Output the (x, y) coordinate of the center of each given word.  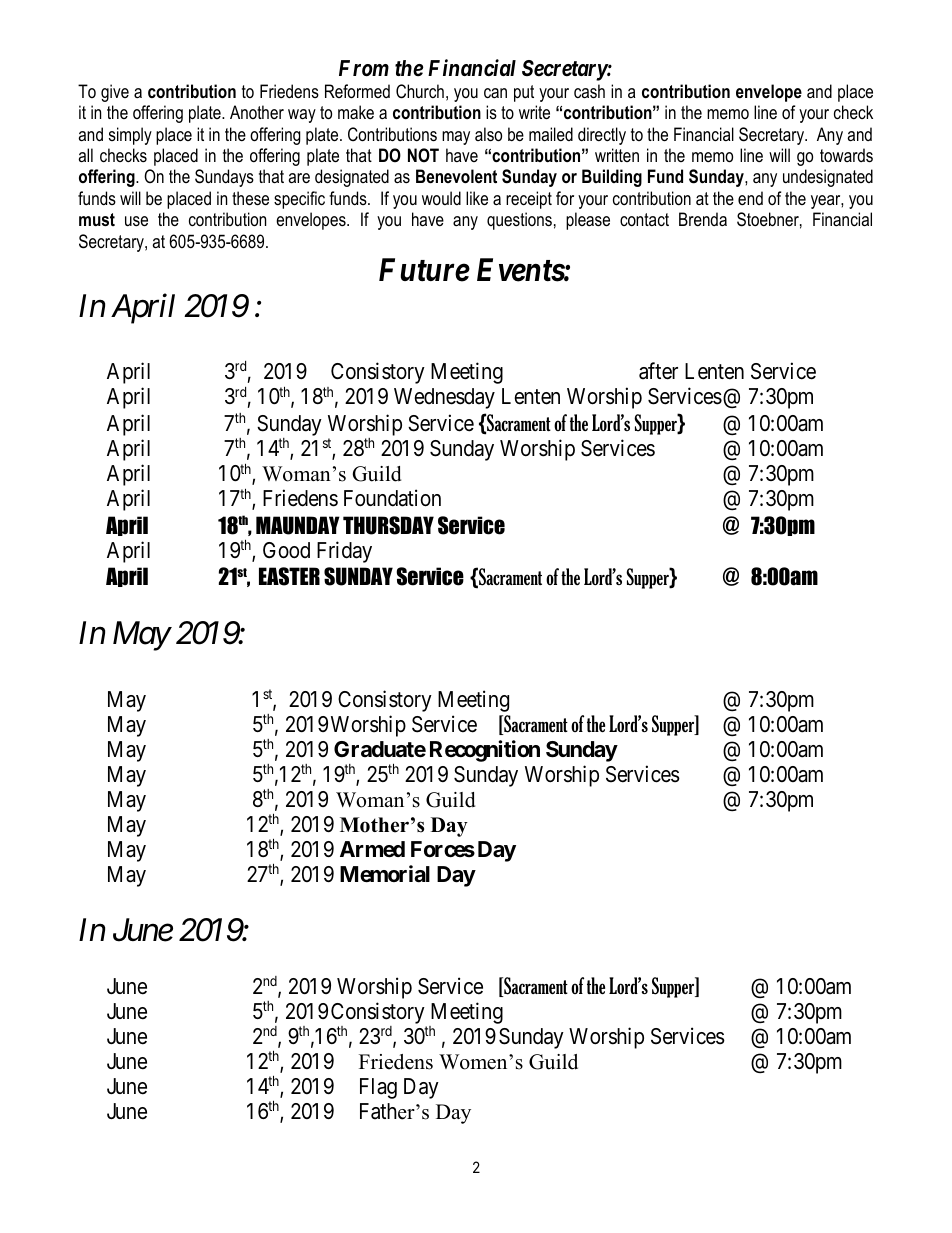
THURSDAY (388, 525)
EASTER (289, 576)
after (658, 371)
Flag (378, 1088)
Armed (372, 849)
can (495, 93)
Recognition (485, 751)
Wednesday (444, 398)
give (115, 93)
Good (286, 550)
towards (846, 155)
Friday (344, 552)
